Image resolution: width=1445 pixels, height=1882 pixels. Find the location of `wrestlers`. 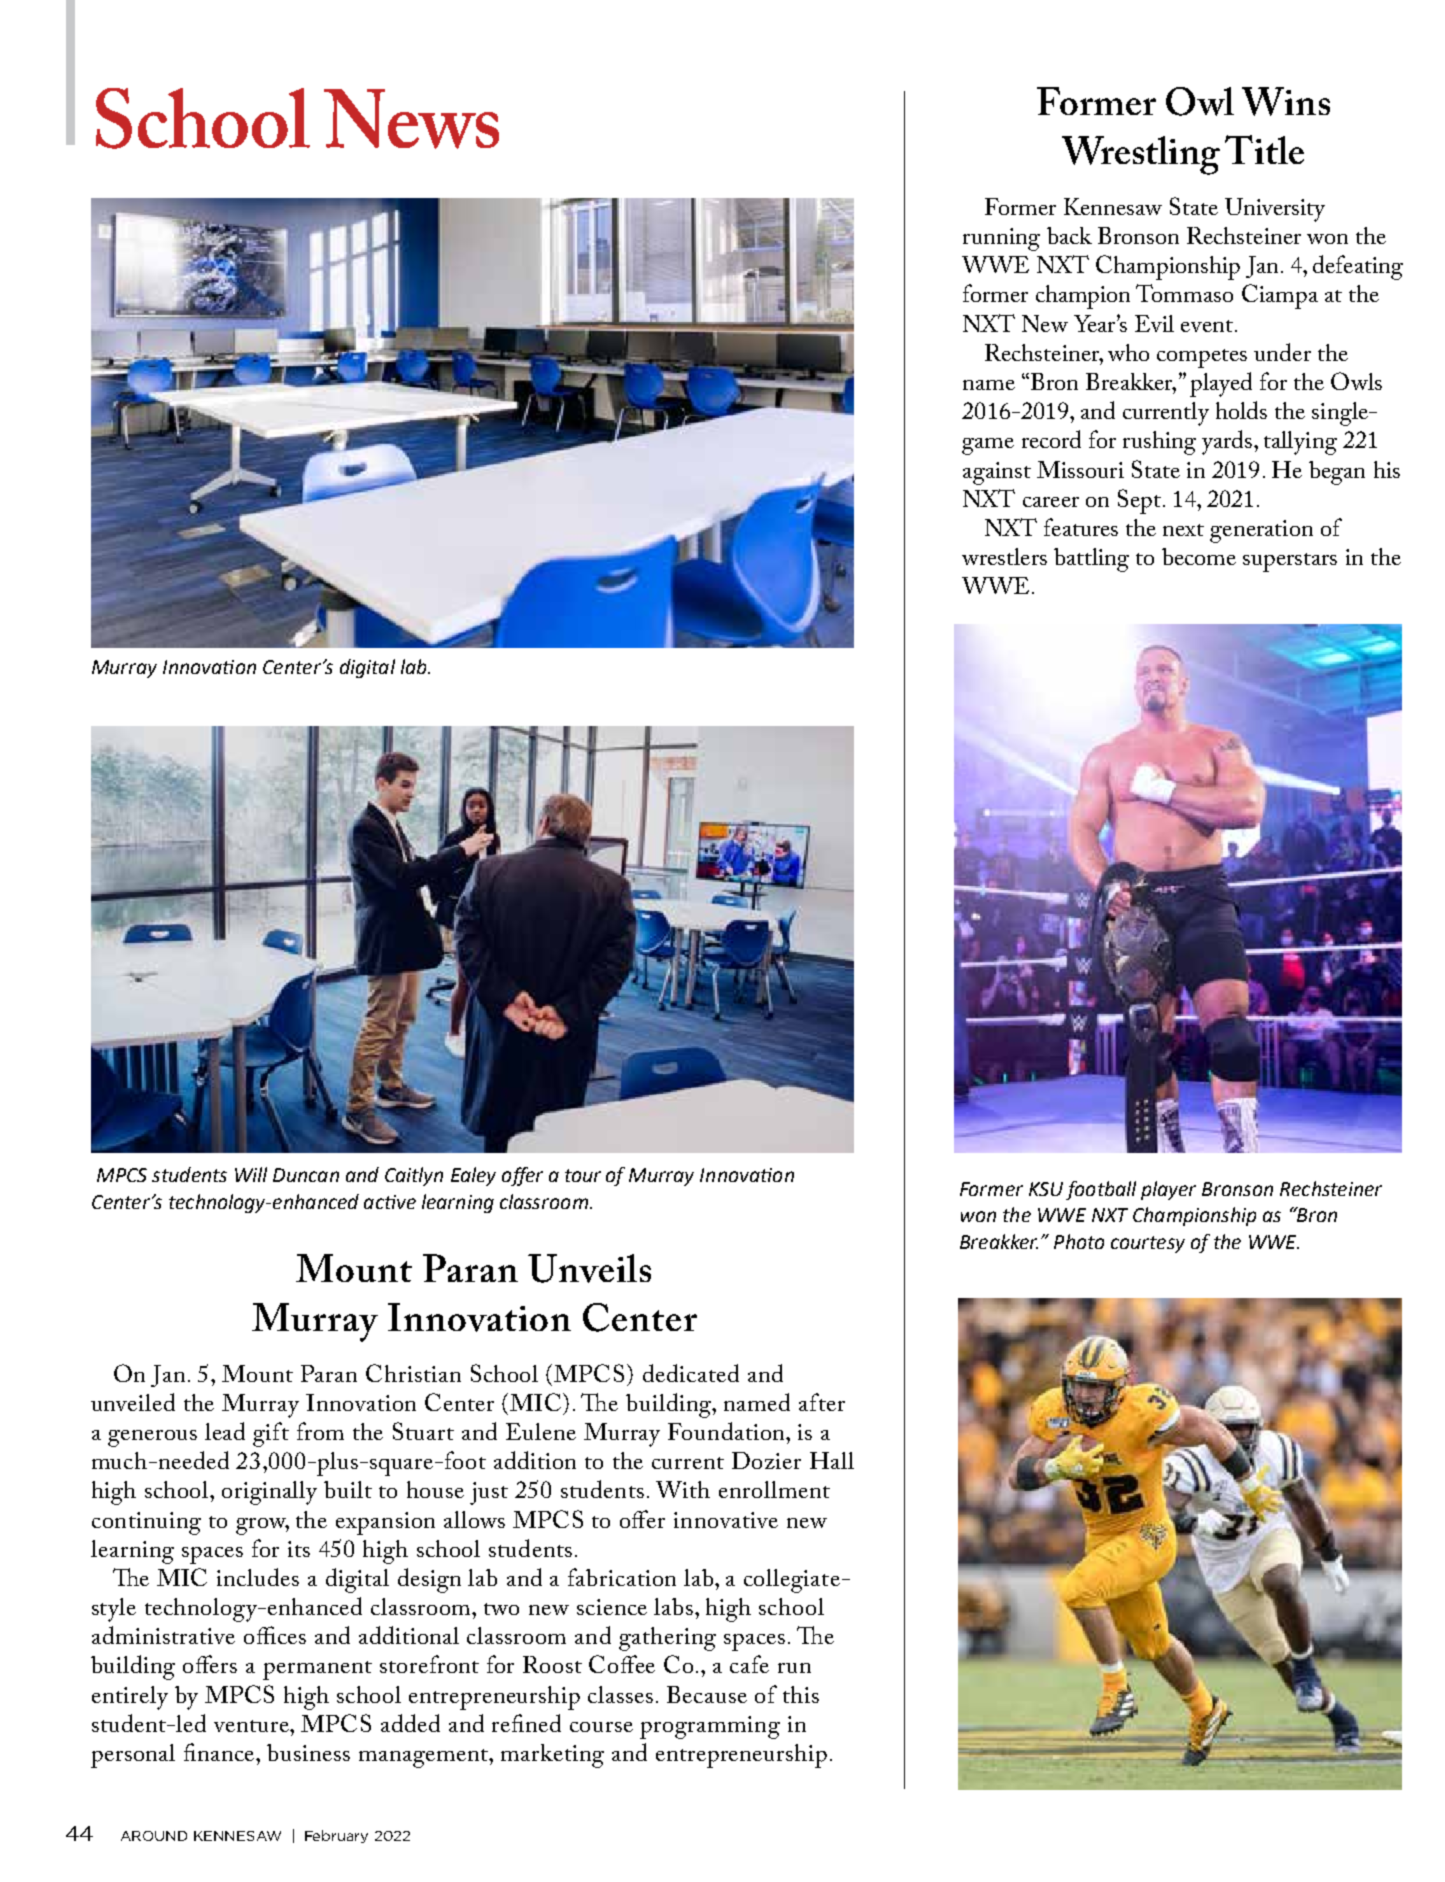

wrestlers is located at coordinates (1004, 556).
